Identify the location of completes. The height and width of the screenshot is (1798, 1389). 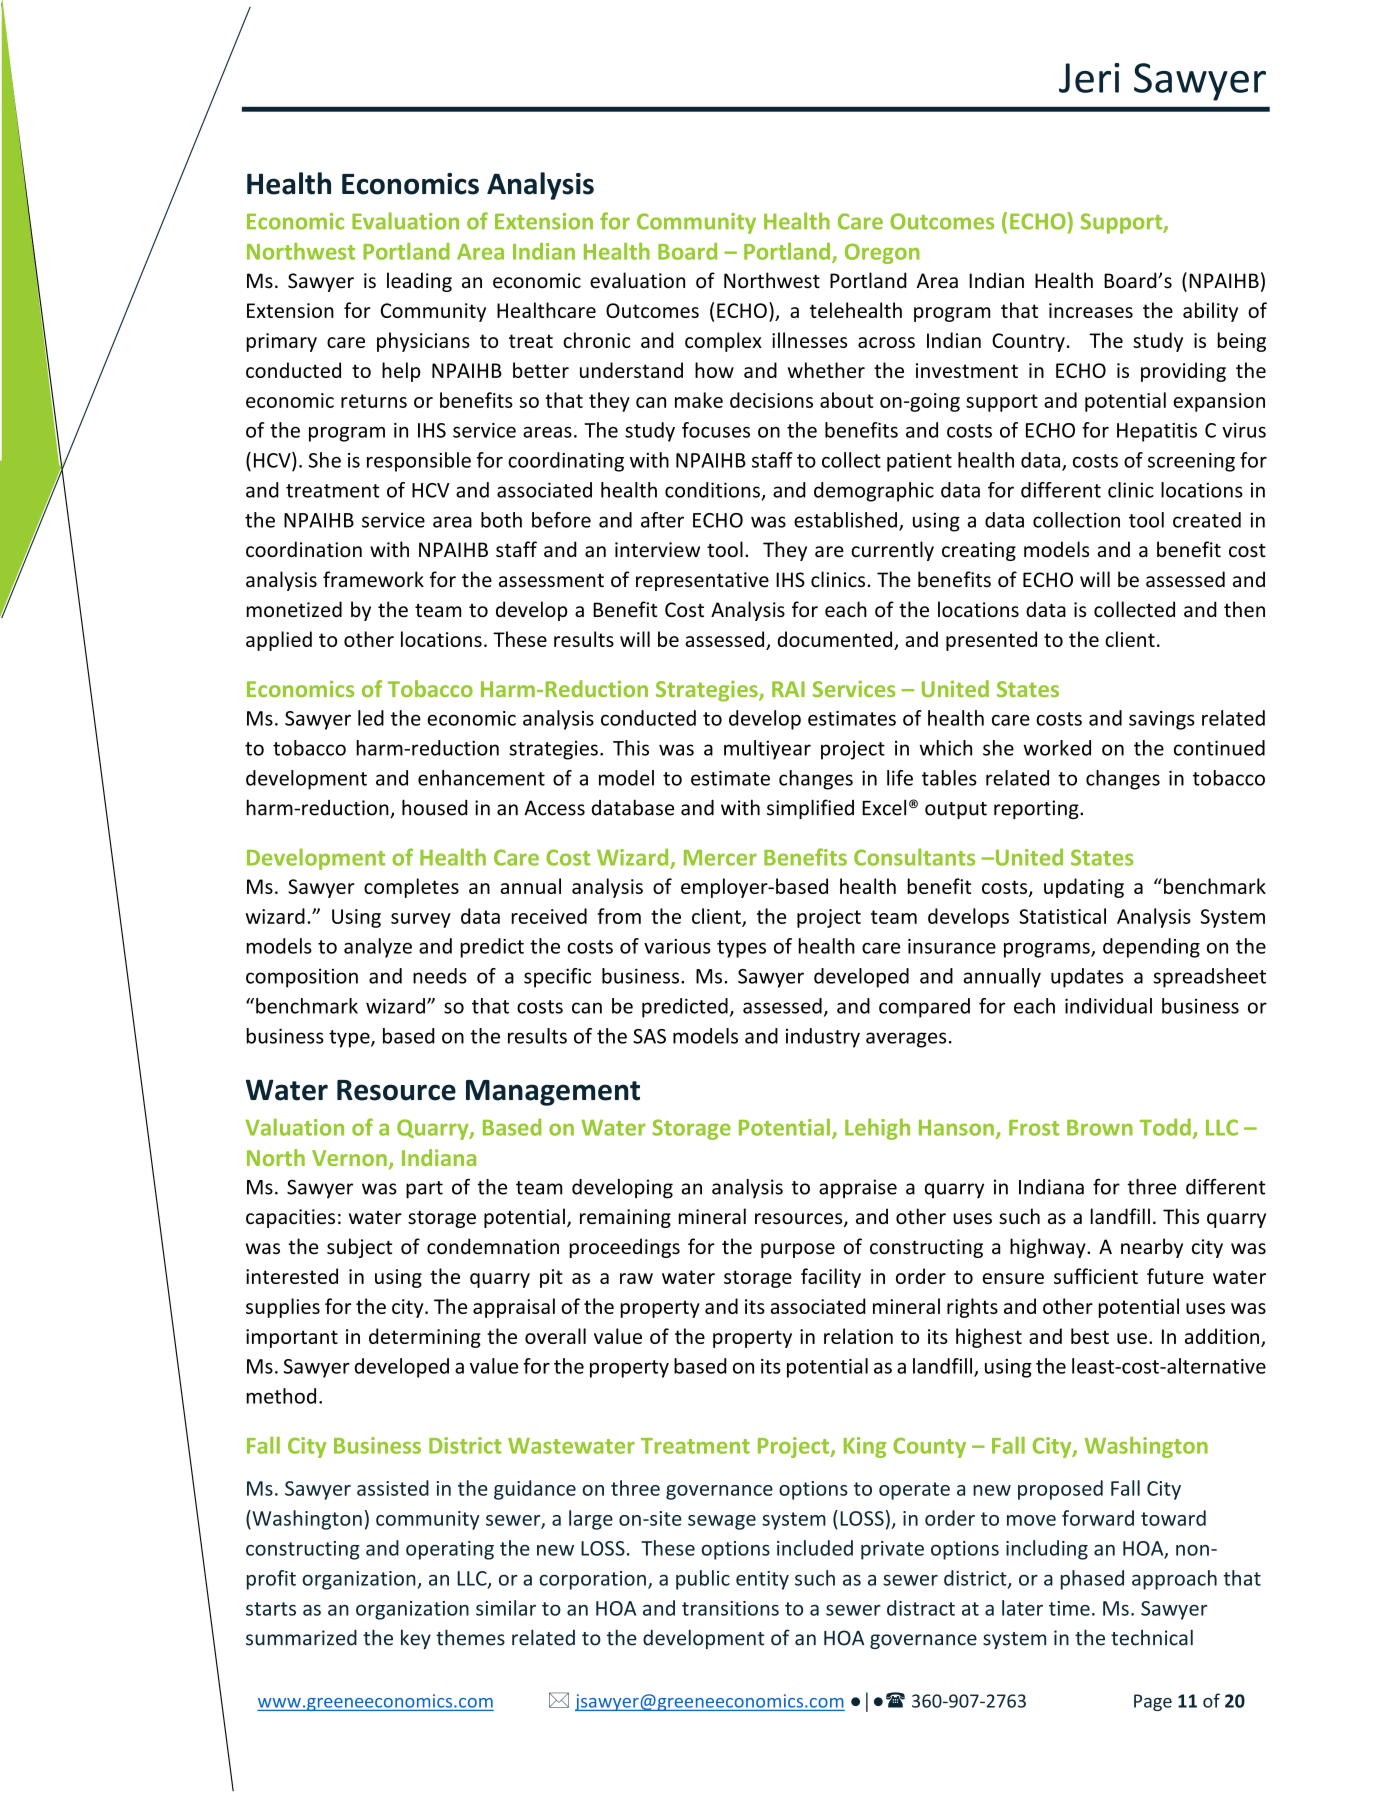
(411, 888).
